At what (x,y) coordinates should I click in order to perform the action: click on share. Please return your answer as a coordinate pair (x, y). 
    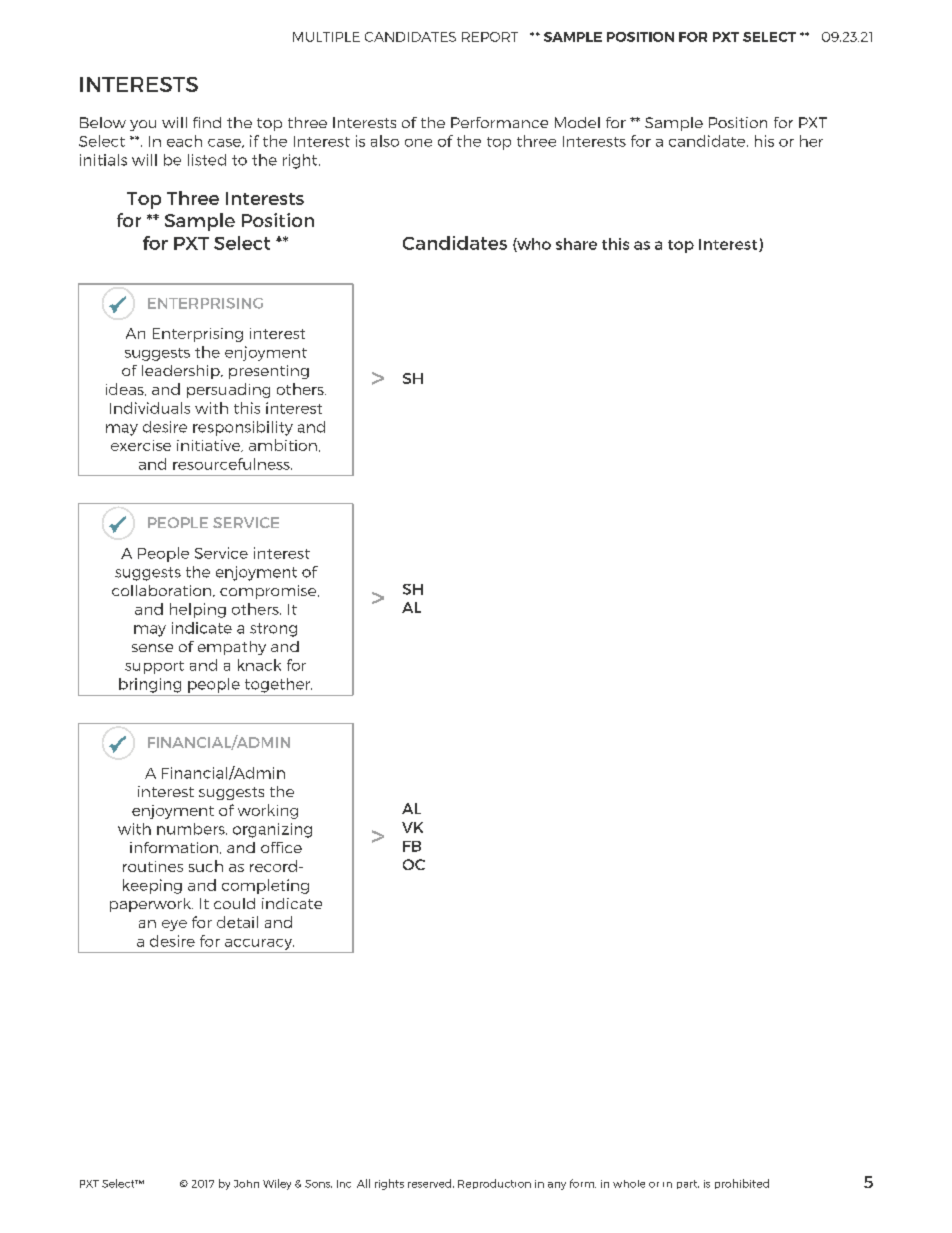
    Looking at the image, I should click on (576, 244).
